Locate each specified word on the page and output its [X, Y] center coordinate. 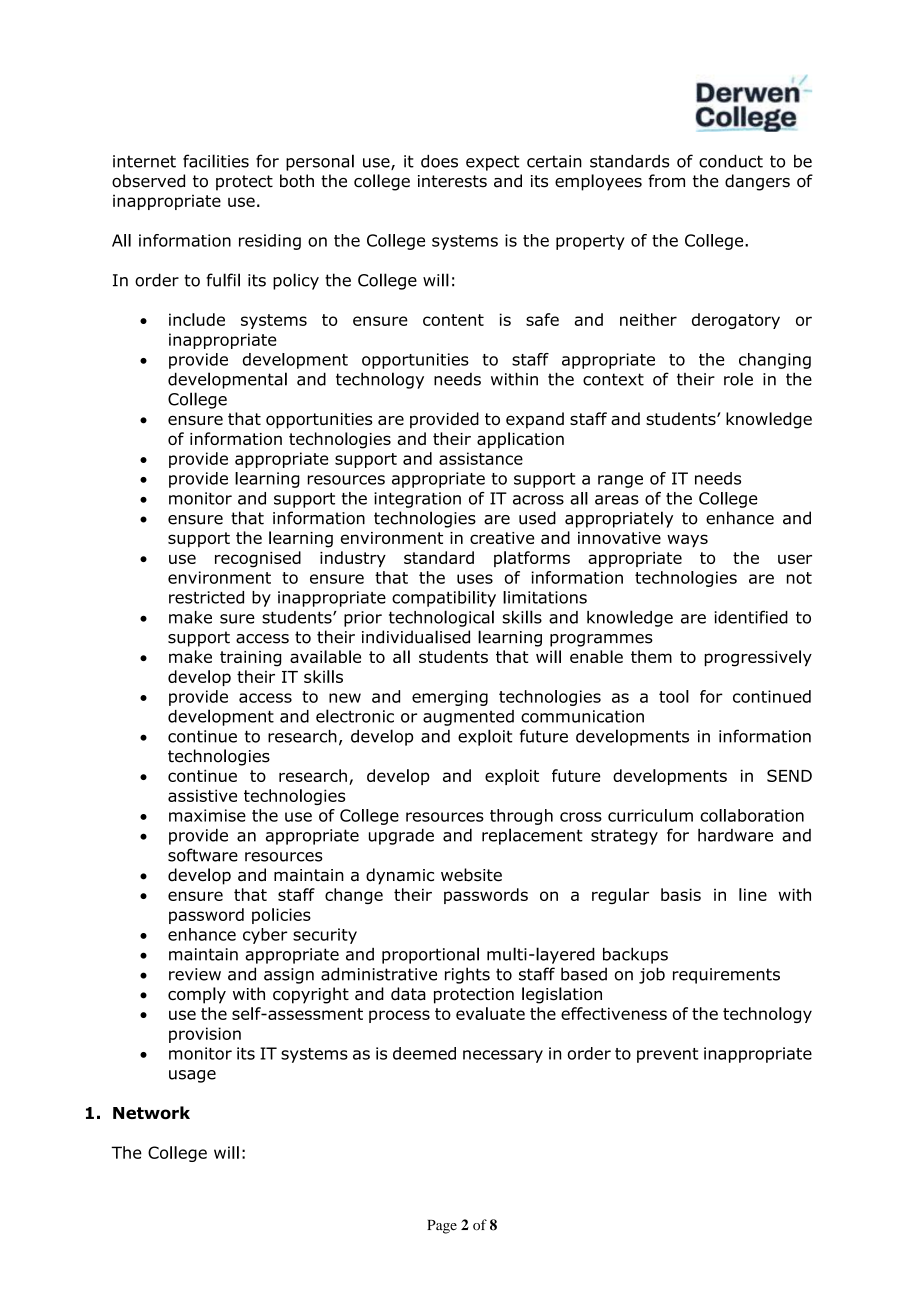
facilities [216, 161]
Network [151, 1113]
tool [674, 696]
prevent [667, 1055]
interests [452, 181]
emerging [450, 698]
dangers [757, 182]
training [250, 659]
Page [442, 1227]
